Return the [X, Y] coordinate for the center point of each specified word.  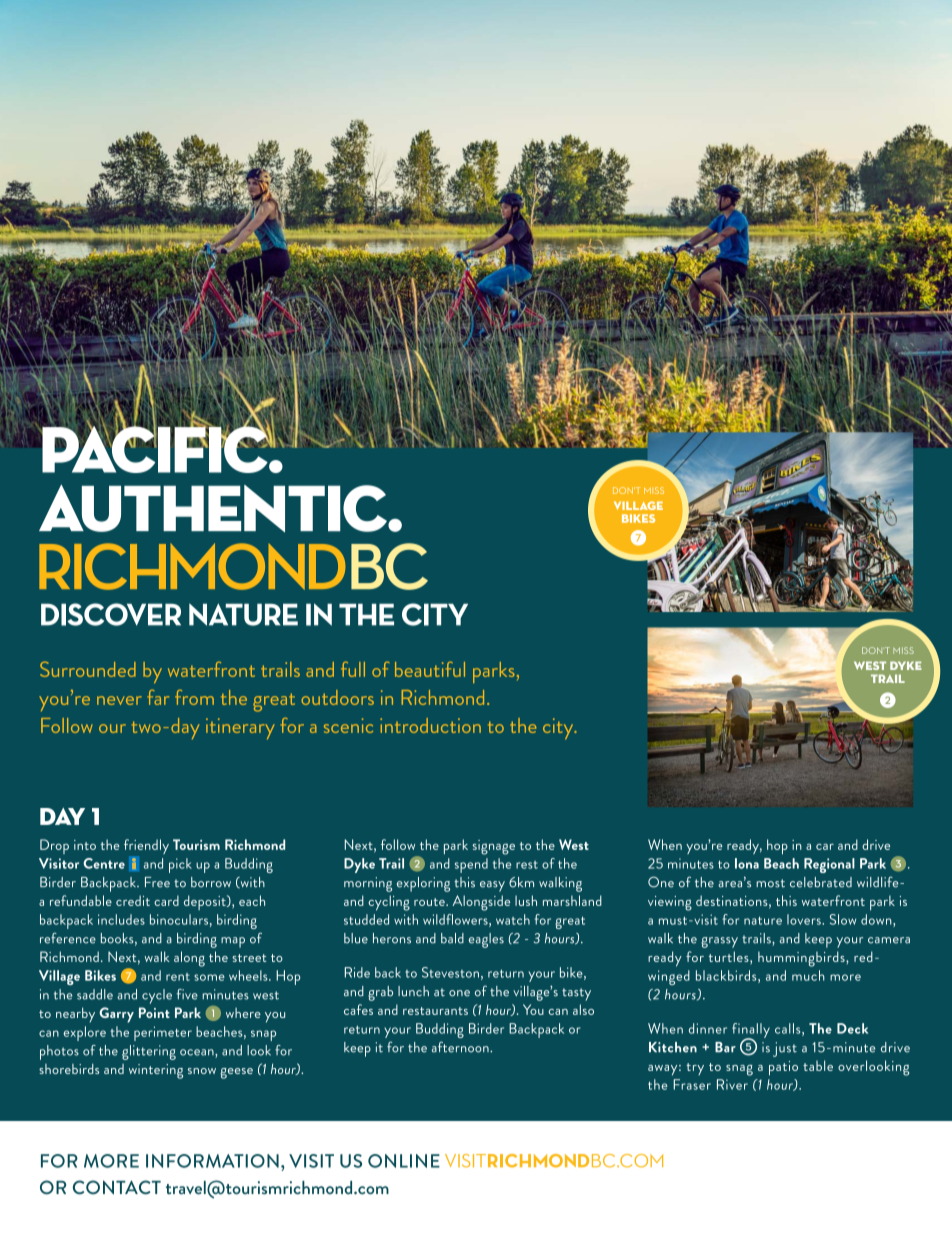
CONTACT [117, 1187]
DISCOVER [111, 614]
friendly [146, 848]
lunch [413, 991]
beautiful [430, 669]
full [353, 669]
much [808, 975]
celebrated [821, 882]
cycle [157, 996]
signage [493, 847]
